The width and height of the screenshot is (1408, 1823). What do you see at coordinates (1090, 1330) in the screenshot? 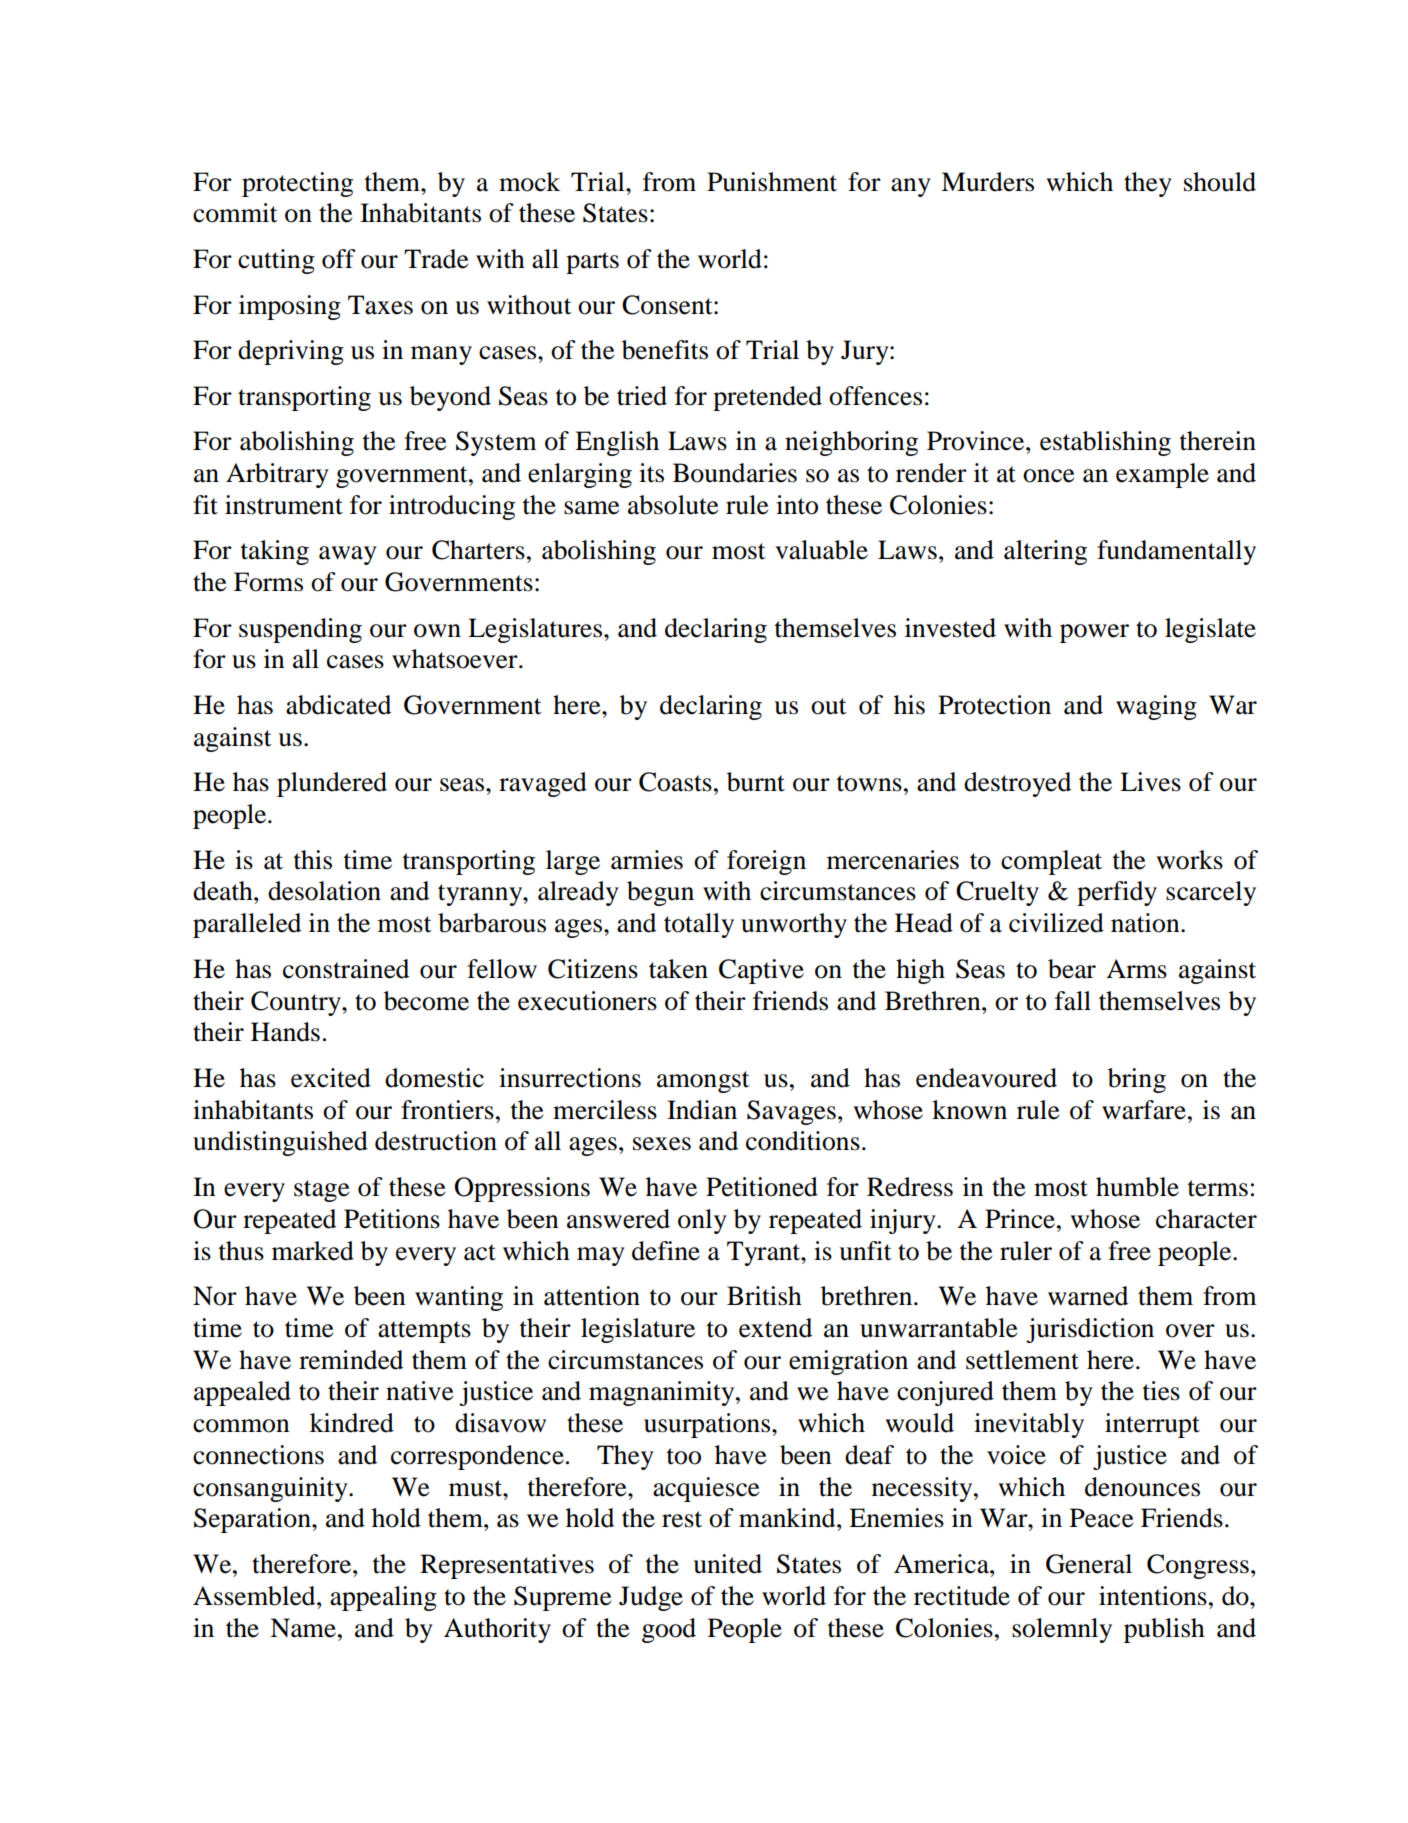
I see `jurisdiction` at bounding box center [1090, 1330].
